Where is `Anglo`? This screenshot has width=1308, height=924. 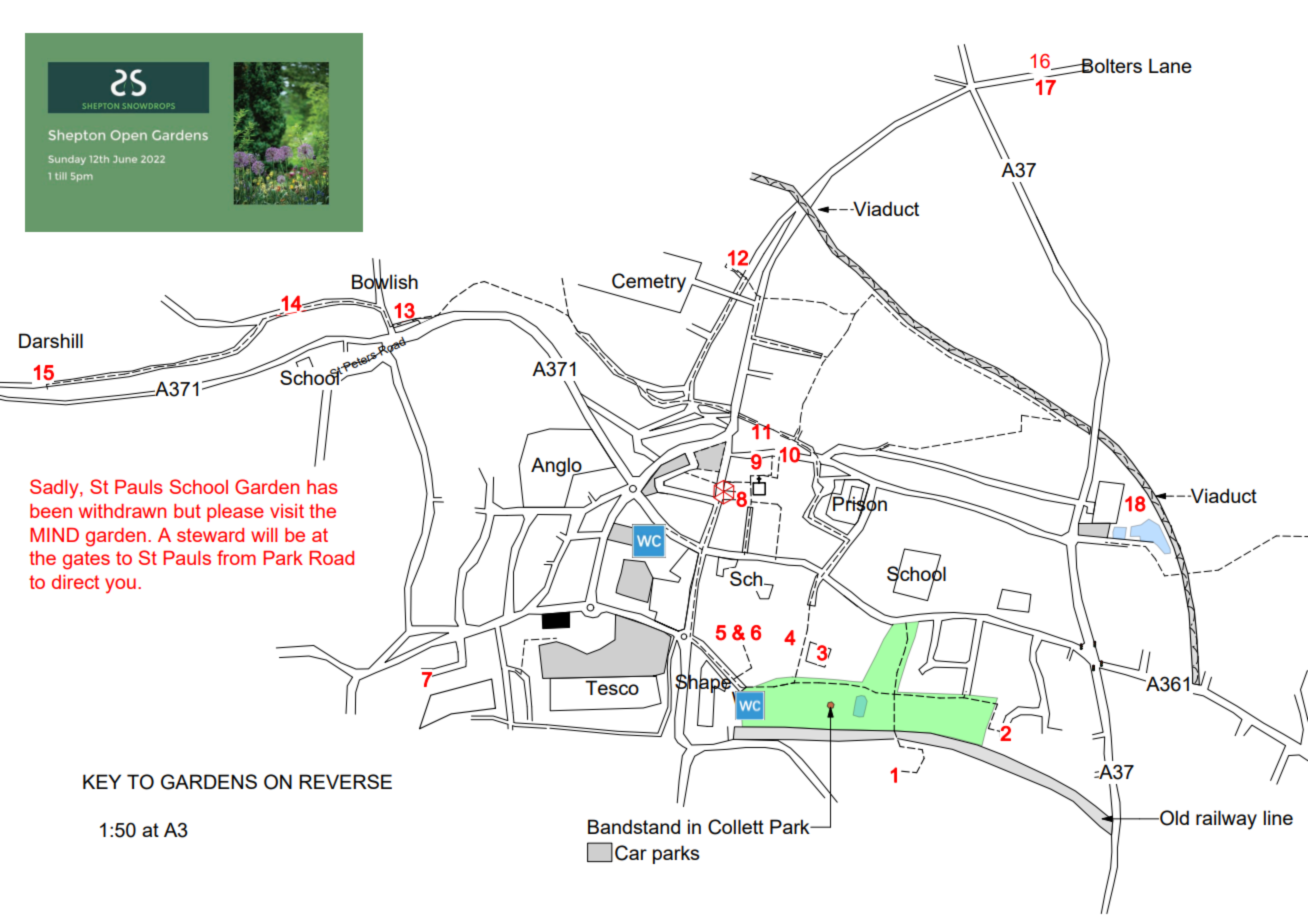 Anglo is located at coordinates (557, 467).
